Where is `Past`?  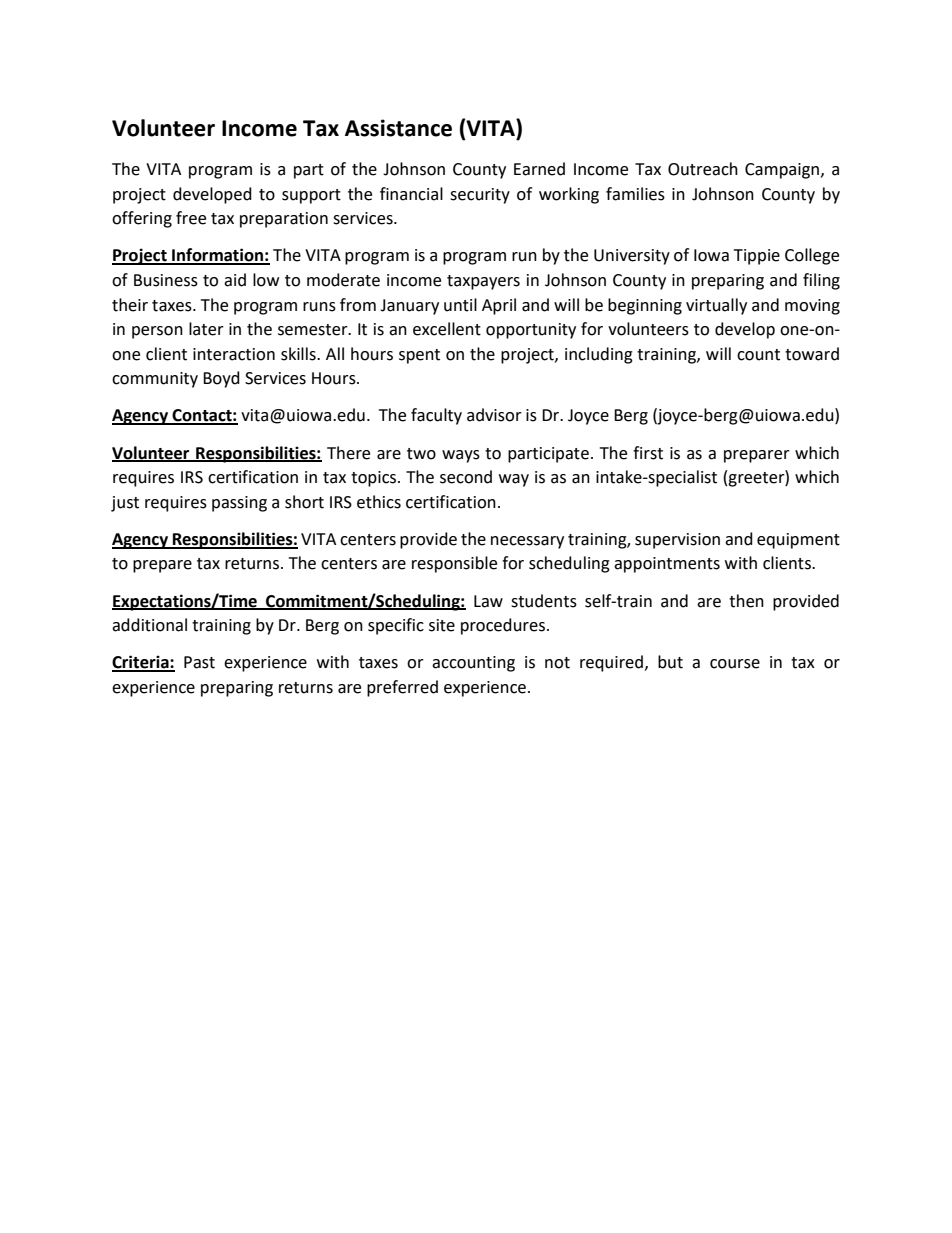
Past is located at coordinates (199, 662).
